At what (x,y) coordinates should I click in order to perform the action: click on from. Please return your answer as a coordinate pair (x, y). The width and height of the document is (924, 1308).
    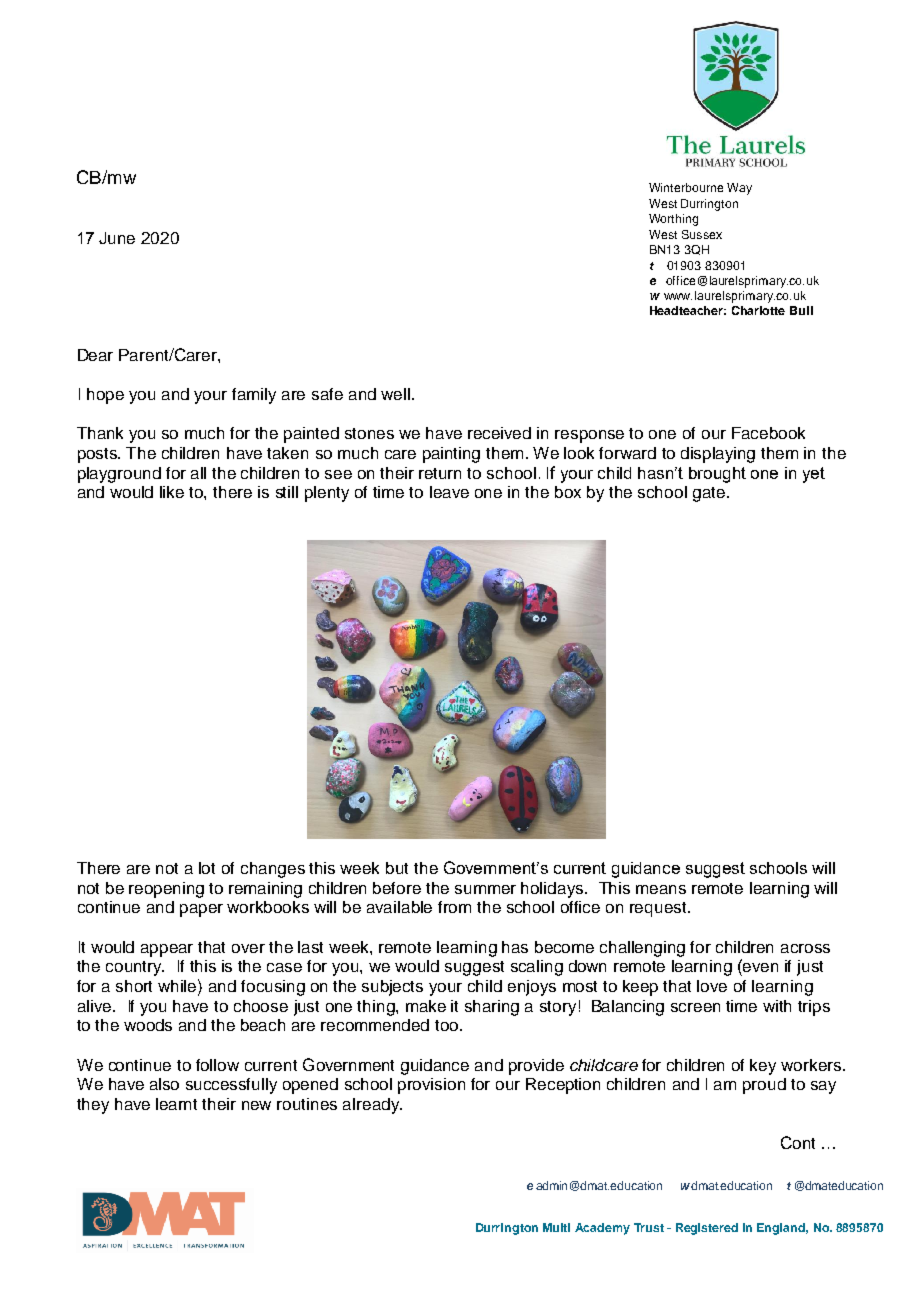
    Looking at the image, I should click on (454, 907).
